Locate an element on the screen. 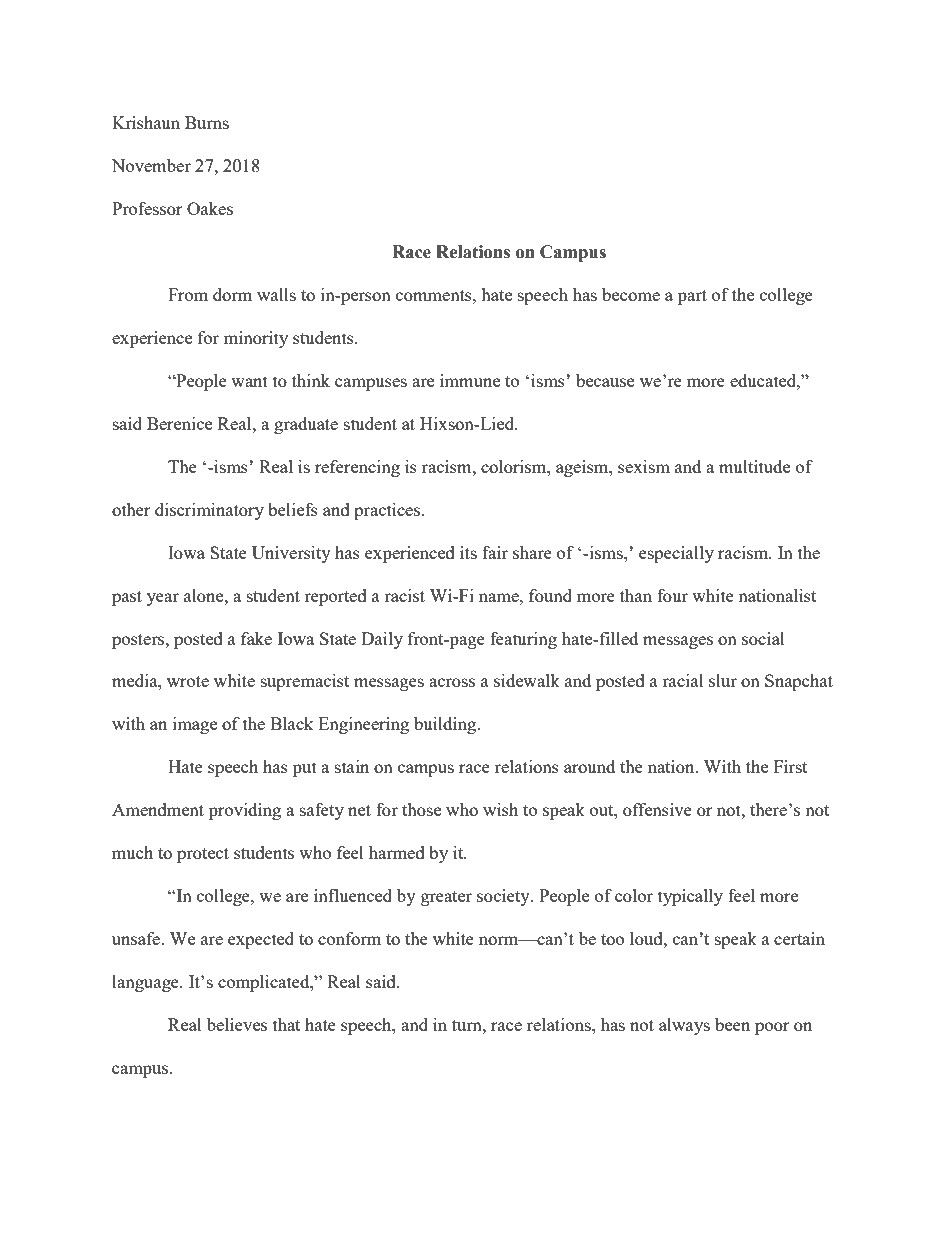 Image resolution: width=952 pixels, height=1233 pixels. especially is located at coordinates (676, 554).
